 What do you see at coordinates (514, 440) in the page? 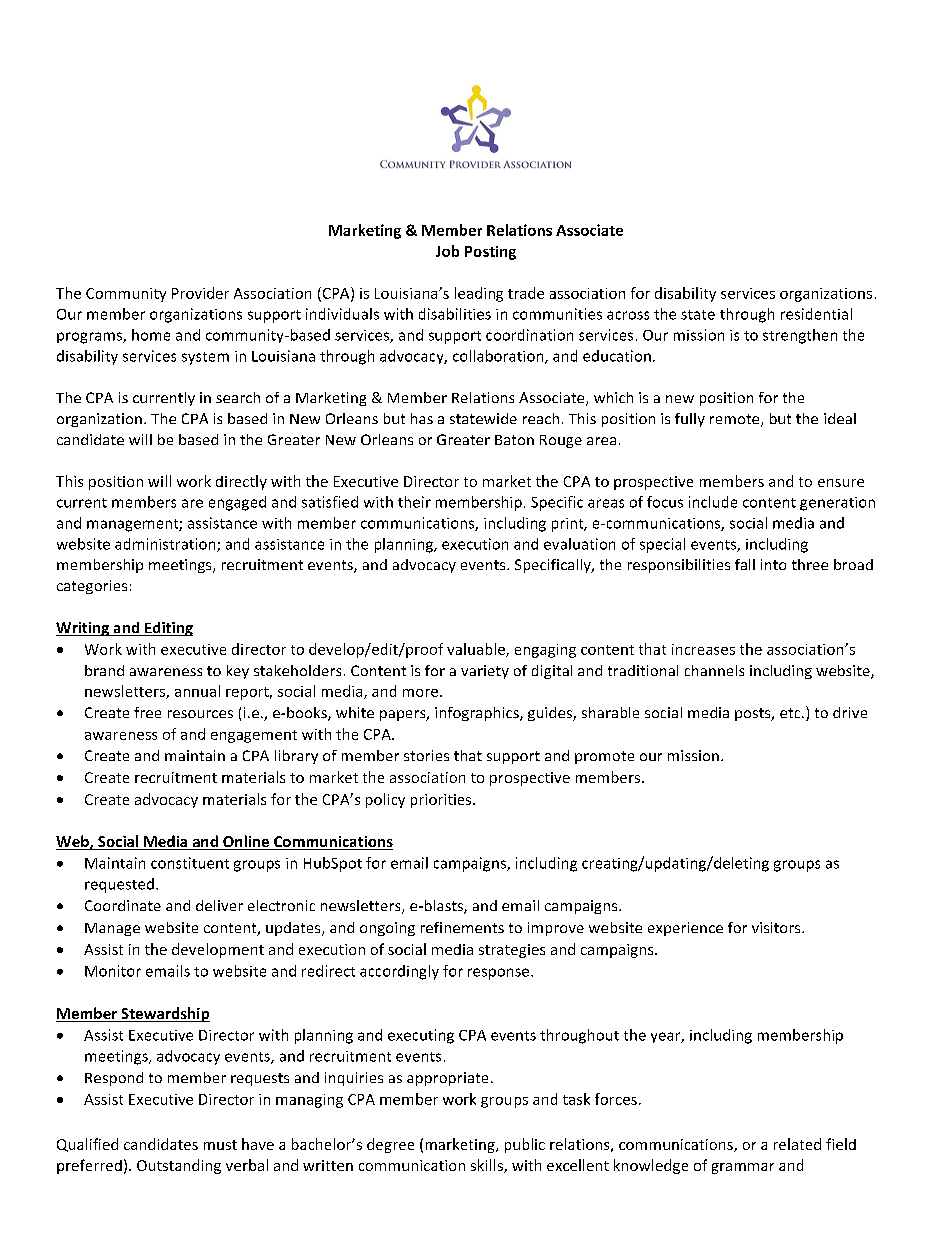
I see `Baton` at bounding box center [514, 440].
